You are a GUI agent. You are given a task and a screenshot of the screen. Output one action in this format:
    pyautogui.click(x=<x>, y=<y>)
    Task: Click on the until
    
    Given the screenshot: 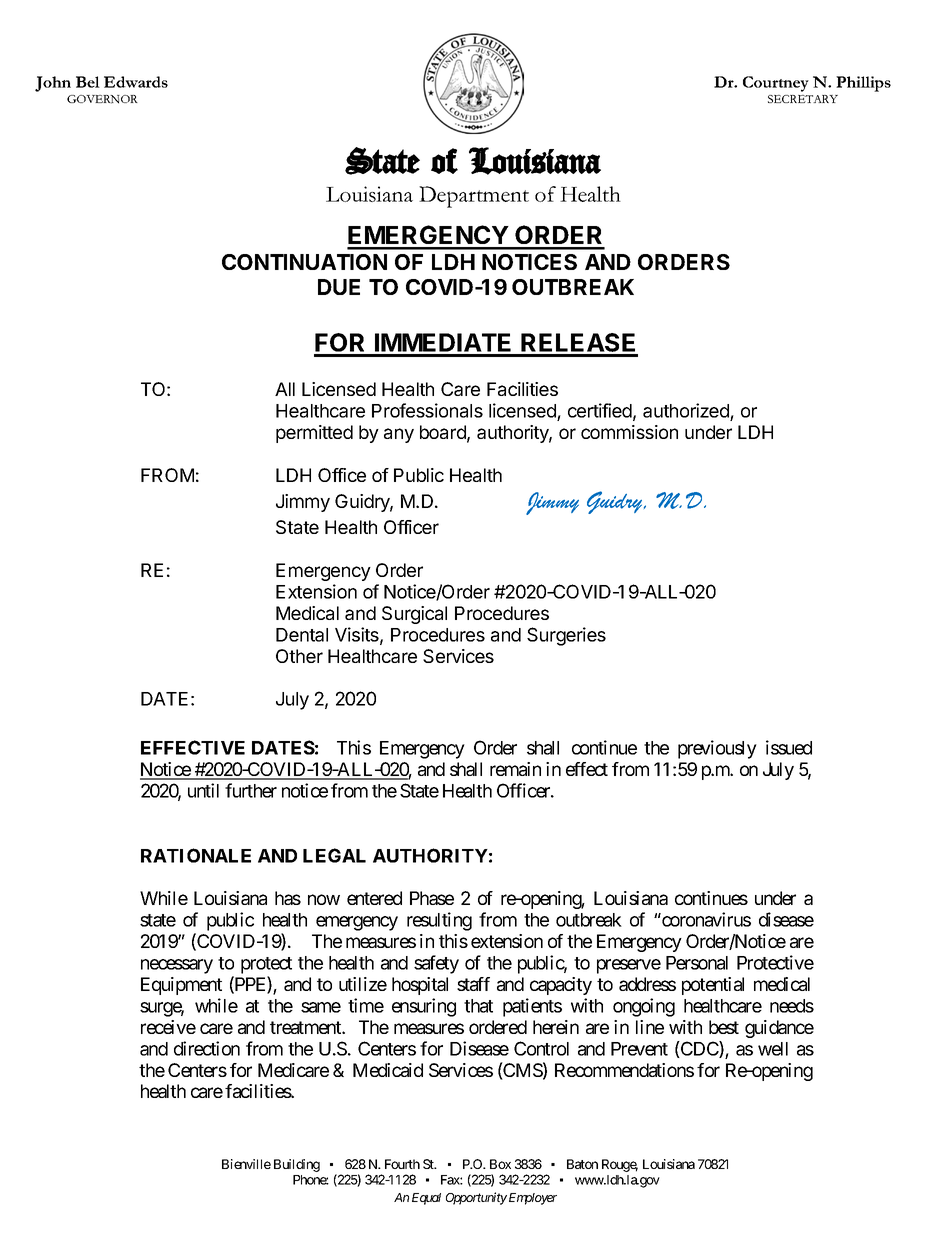 What is the action you would take?
    pyautogui.click(x=203, y=790)
